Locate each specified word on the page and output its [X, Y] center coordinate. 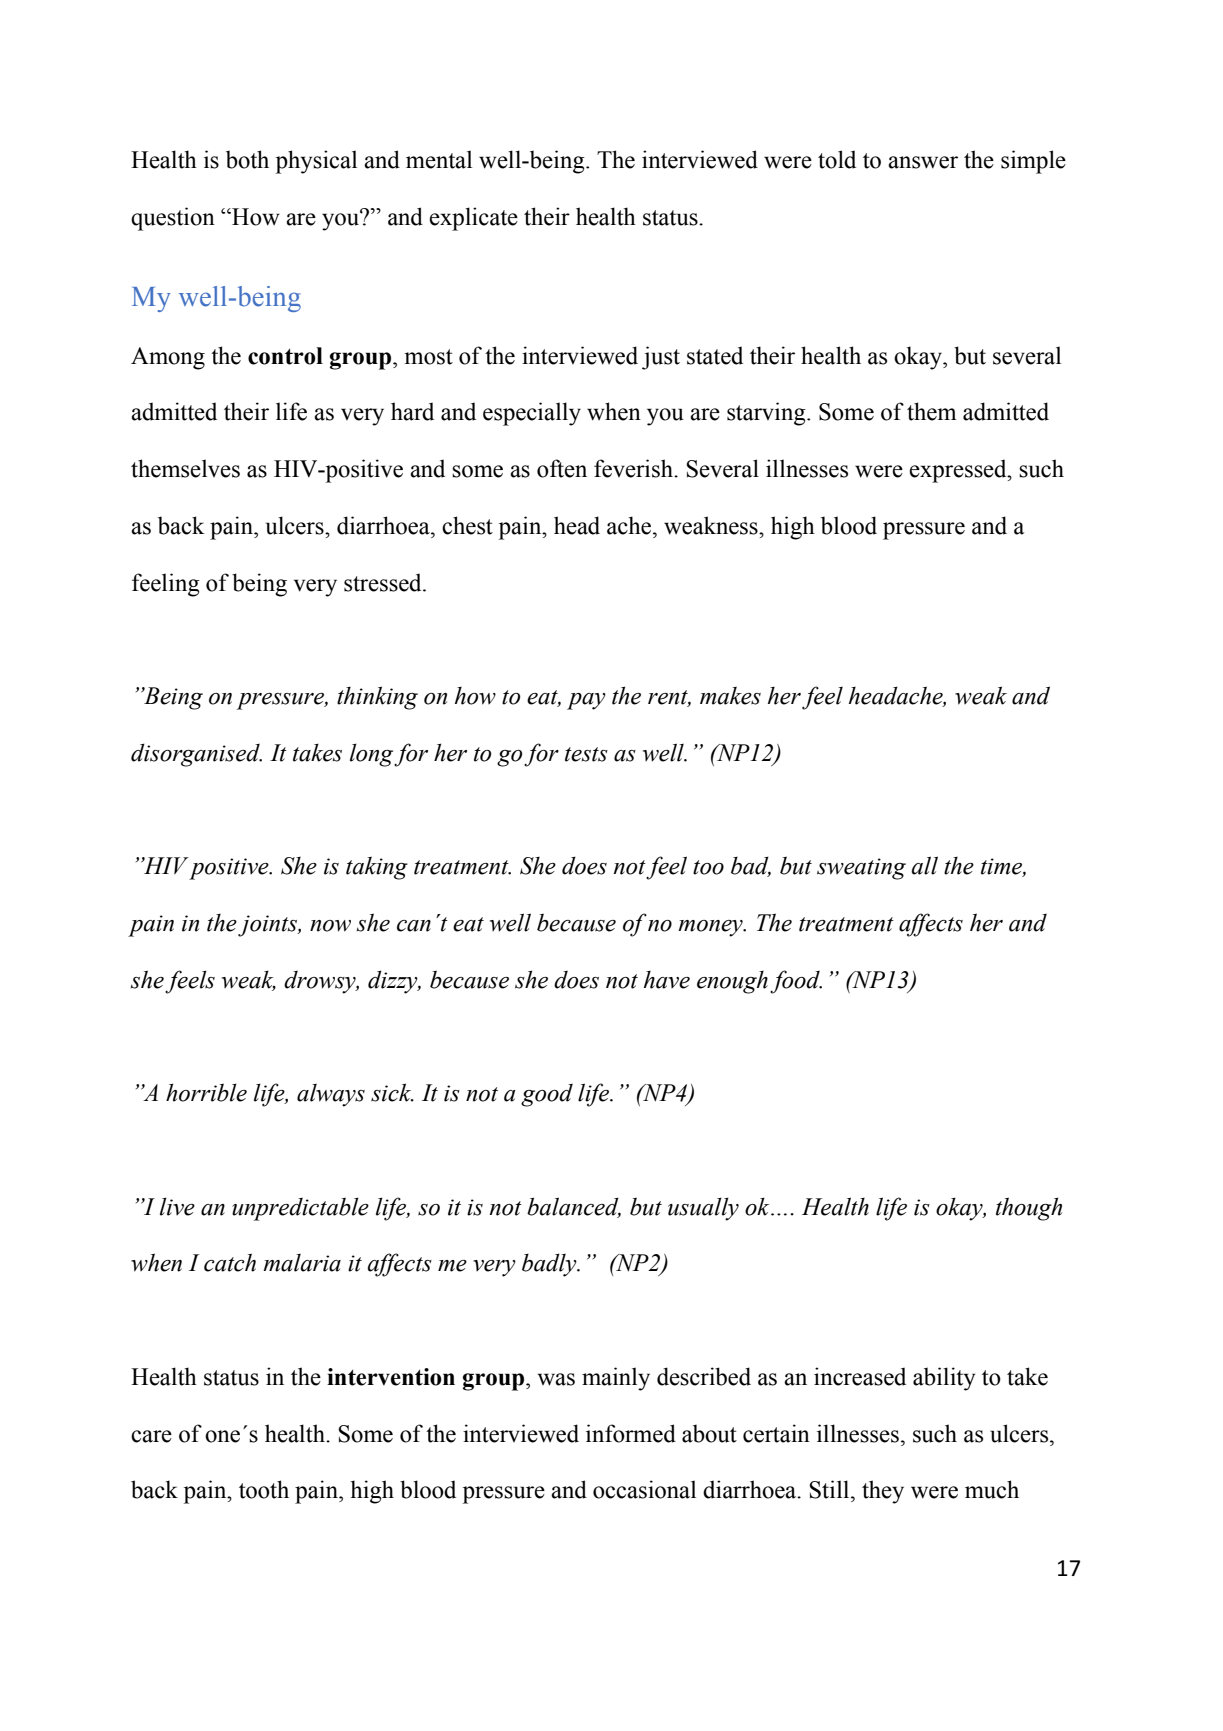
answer [923, 162]
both [247, 159]
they [883, 1492]
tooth [264, 1489]
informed [631, 1433]
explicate [473, 219]
